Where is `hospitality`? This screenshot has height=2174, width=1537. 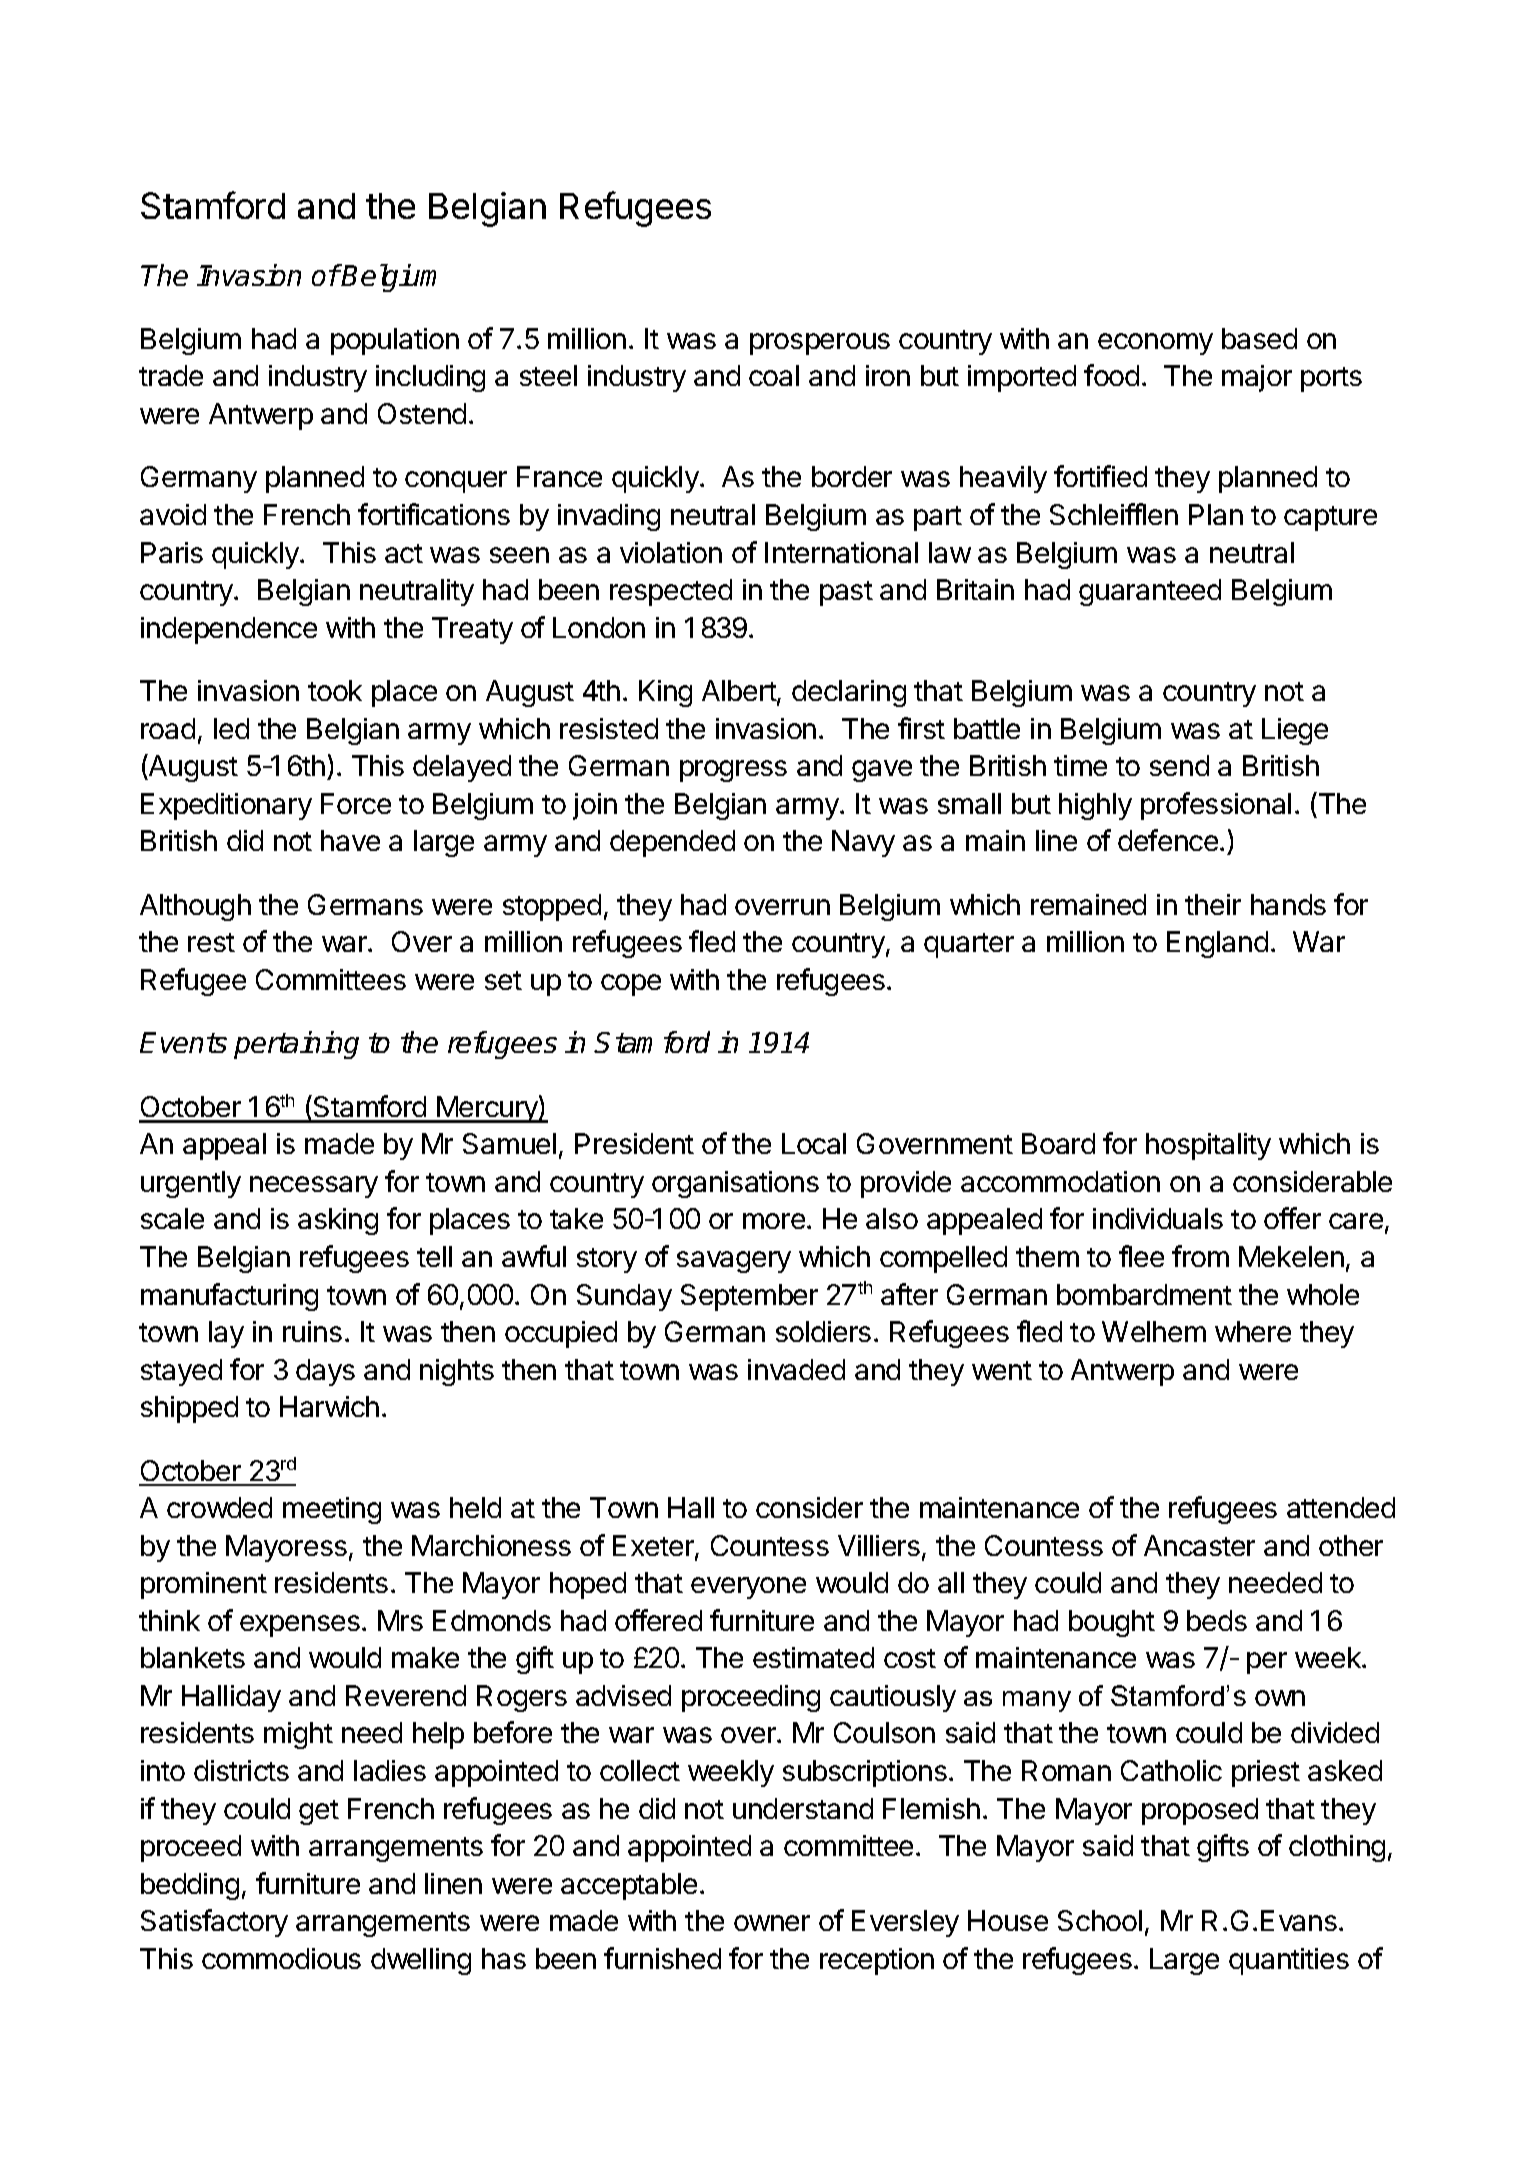 hospitality is located at coordinates (1208, 1146).
